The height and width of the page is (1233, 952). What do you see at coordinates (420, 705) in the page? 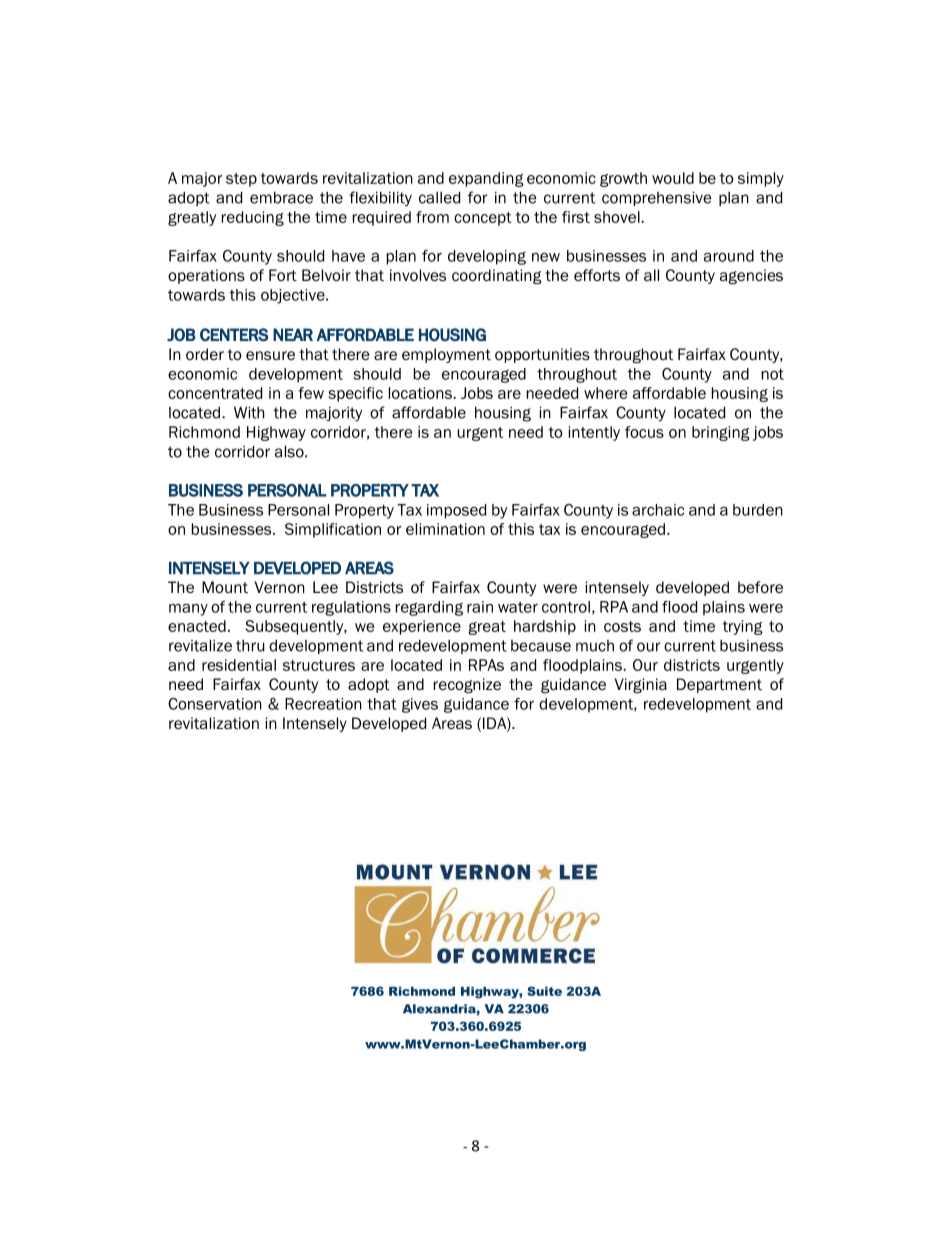
I see `gives` at bounding box center [420, 705].
